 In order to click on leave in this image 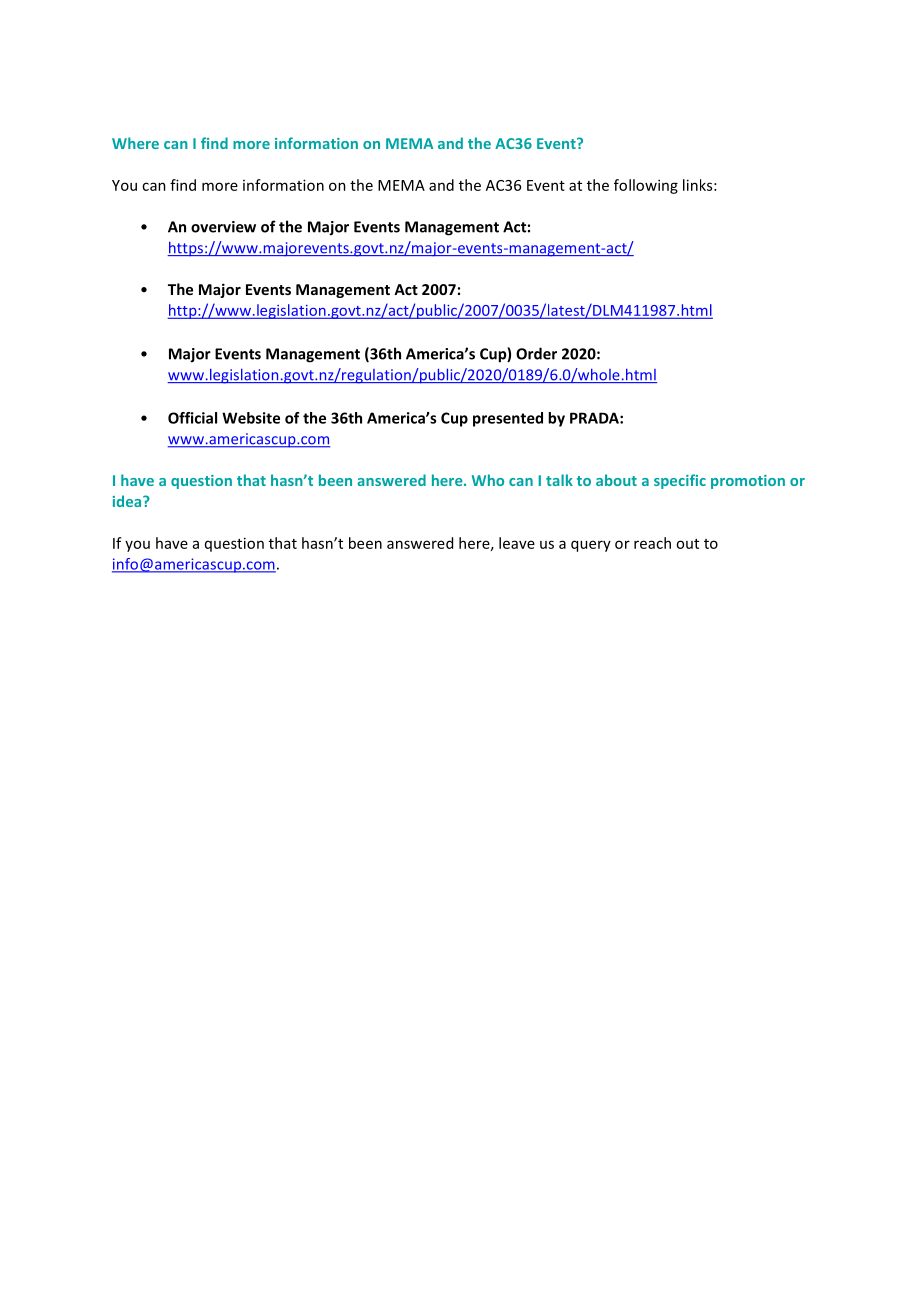, I will do `click(517, 543)`.
